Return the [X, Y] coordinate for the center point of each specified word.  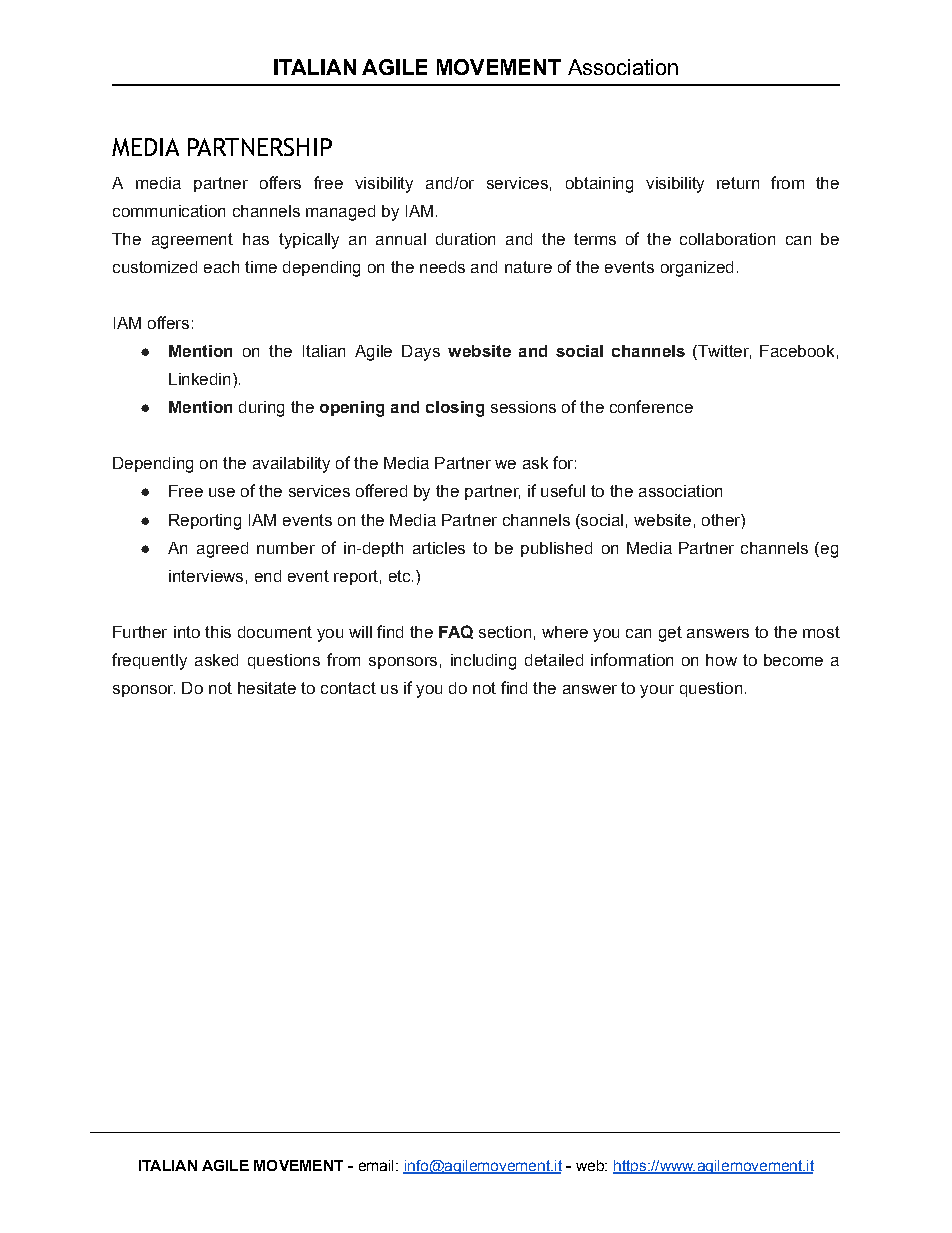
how [721, 660]
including [483, 662]
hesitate [267, 688]
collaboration [727, 239]
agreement [192, 241]
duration [465, 239]
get [670, 634]
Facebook [797, 351]
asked [216, 660]
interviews [206, 576]
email [376, 1165]
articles [439, 548]
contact [348, 688]
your [657, 691]
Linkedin [199, 379]
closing [455, 409]
